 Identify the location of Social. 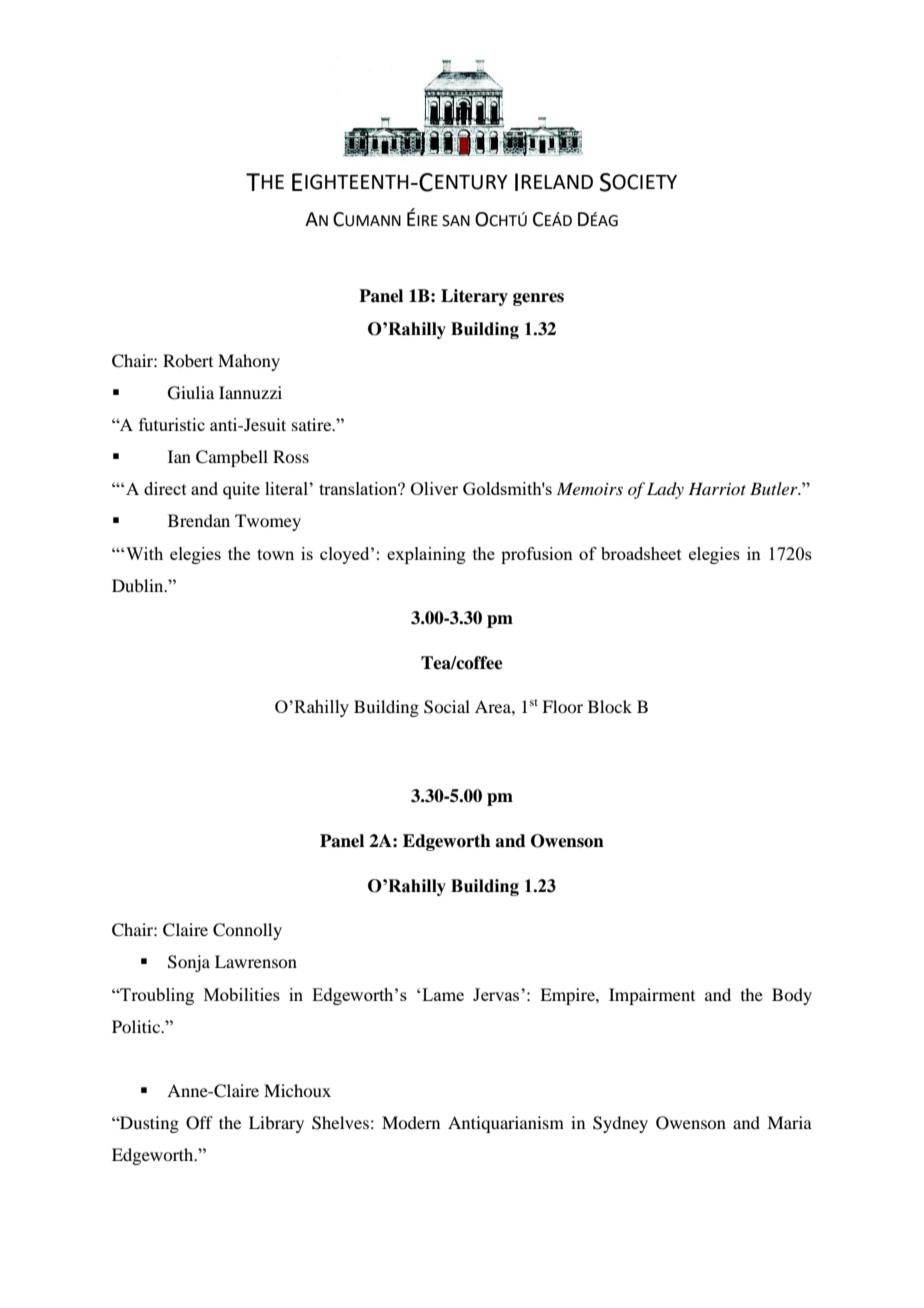
(447, 707).
